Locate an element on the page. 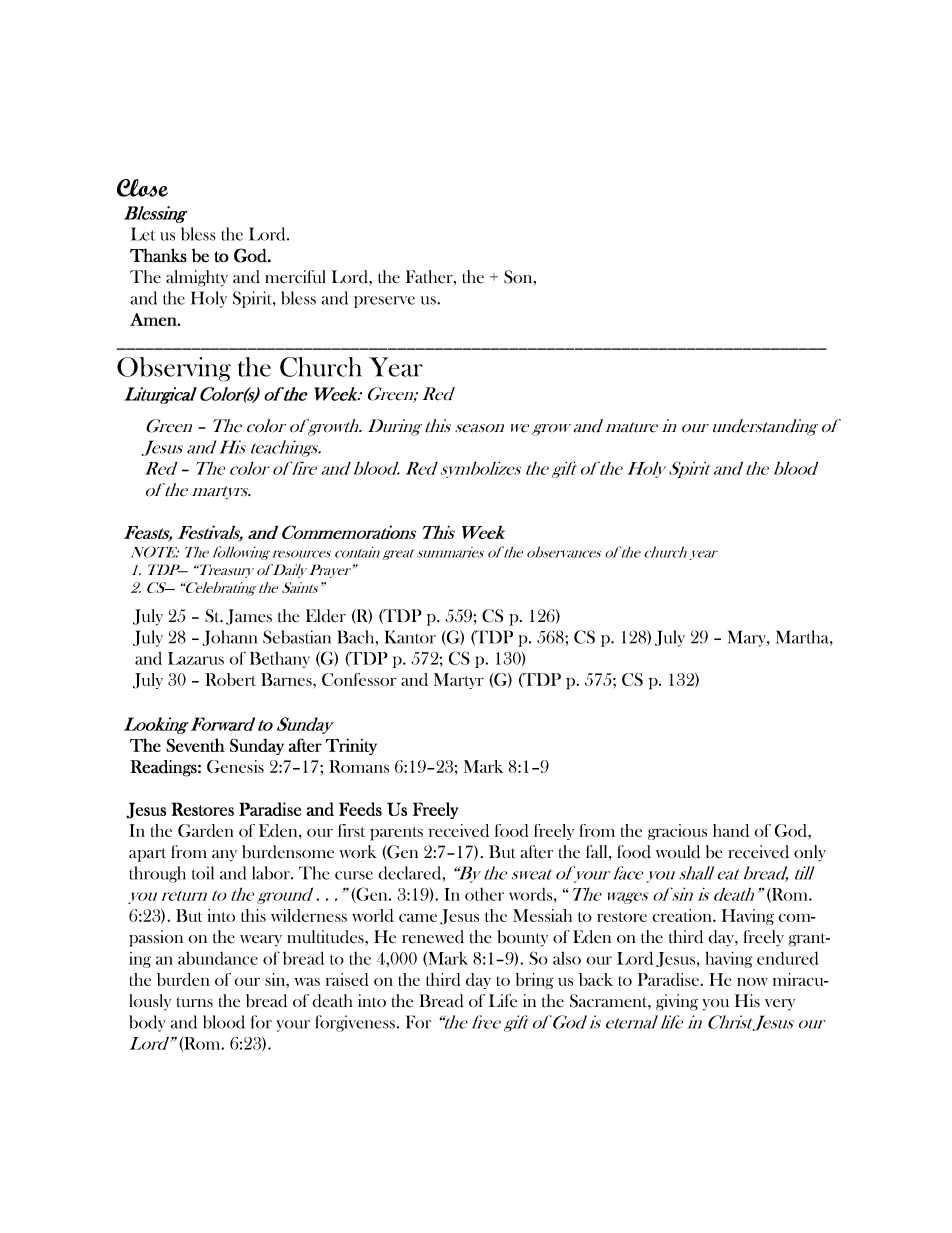 This page has width=952, height=1233. preserve is located at coordinates (384, 302).
